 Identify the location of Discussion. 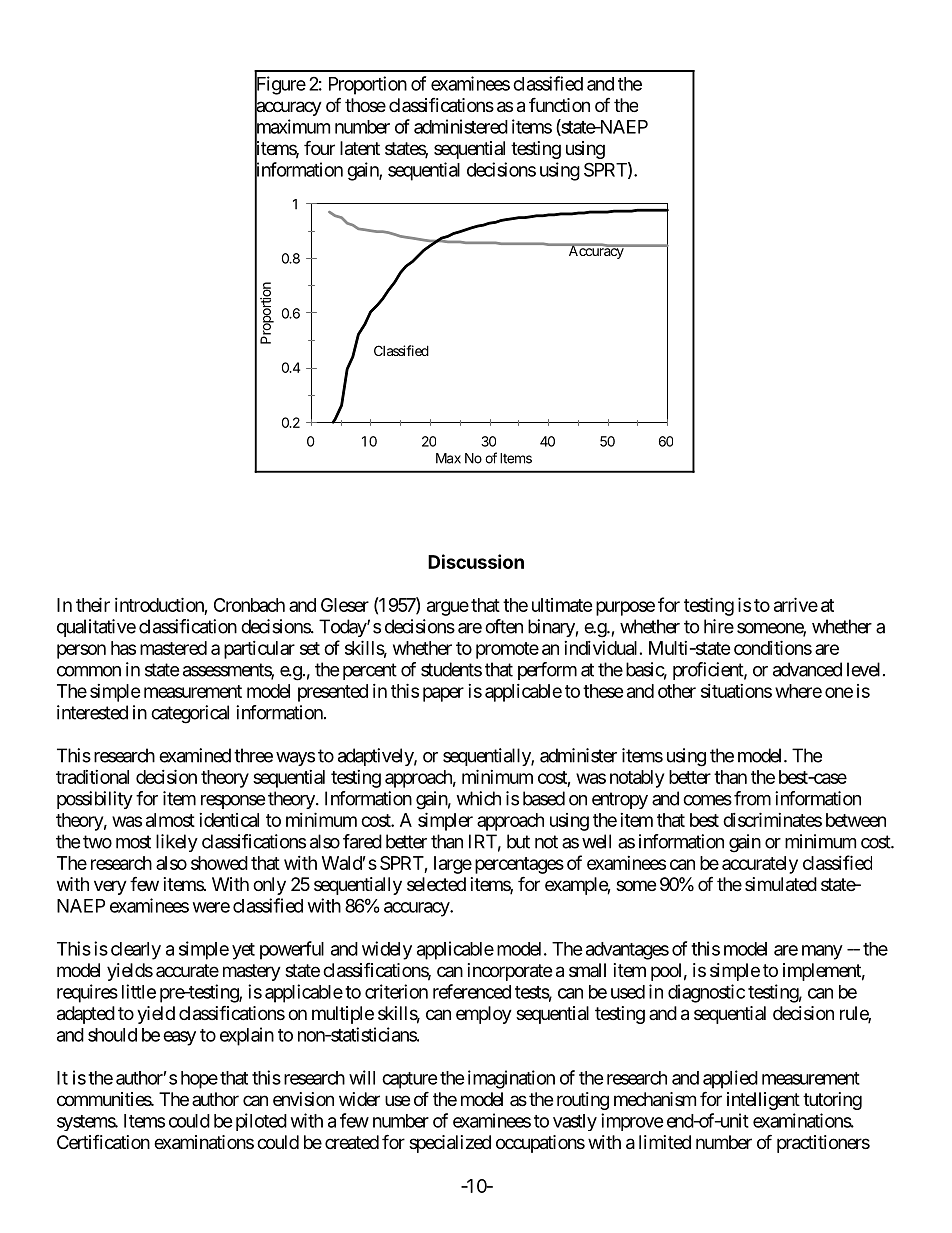
(476, 561).
